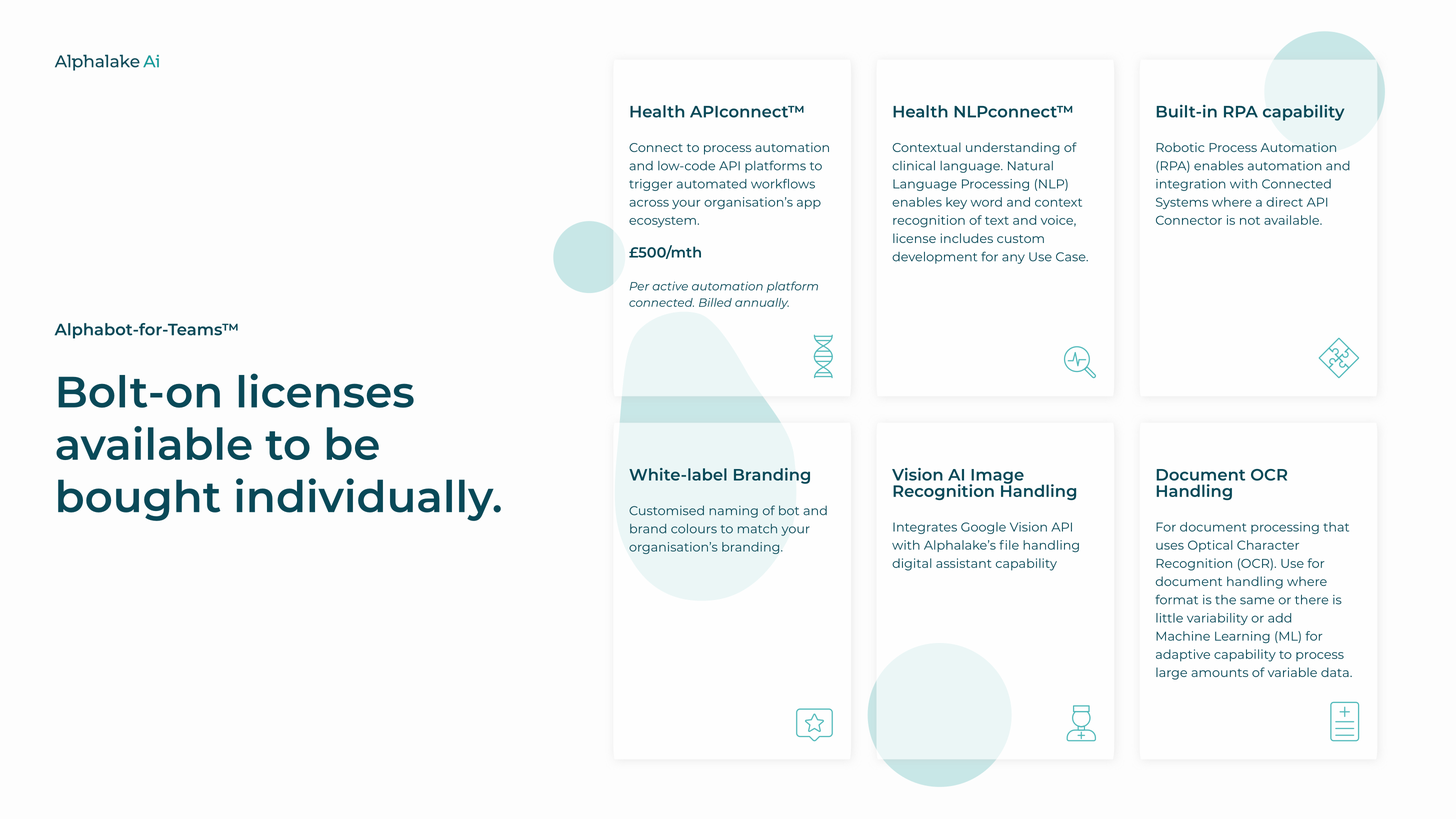  Describe the element at coordinates (996, 477) in the page. I see `Image` at that location.
